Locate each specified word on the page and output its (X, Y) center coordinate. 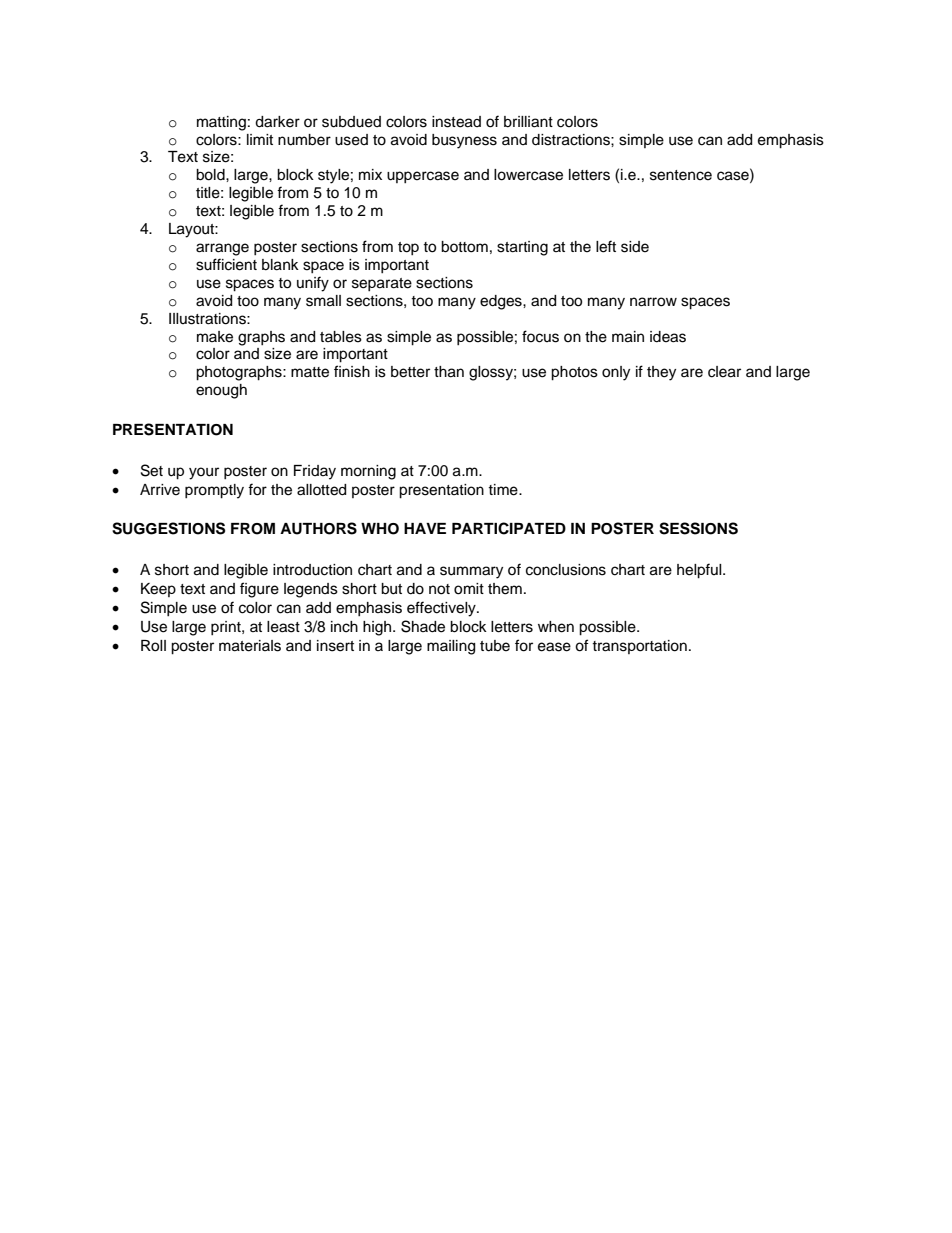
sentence (681, 175)
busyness (464, 141)
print (227, 628)
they (661, 373)
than (449, 372)
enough (221, 391)
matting (221, 123)
